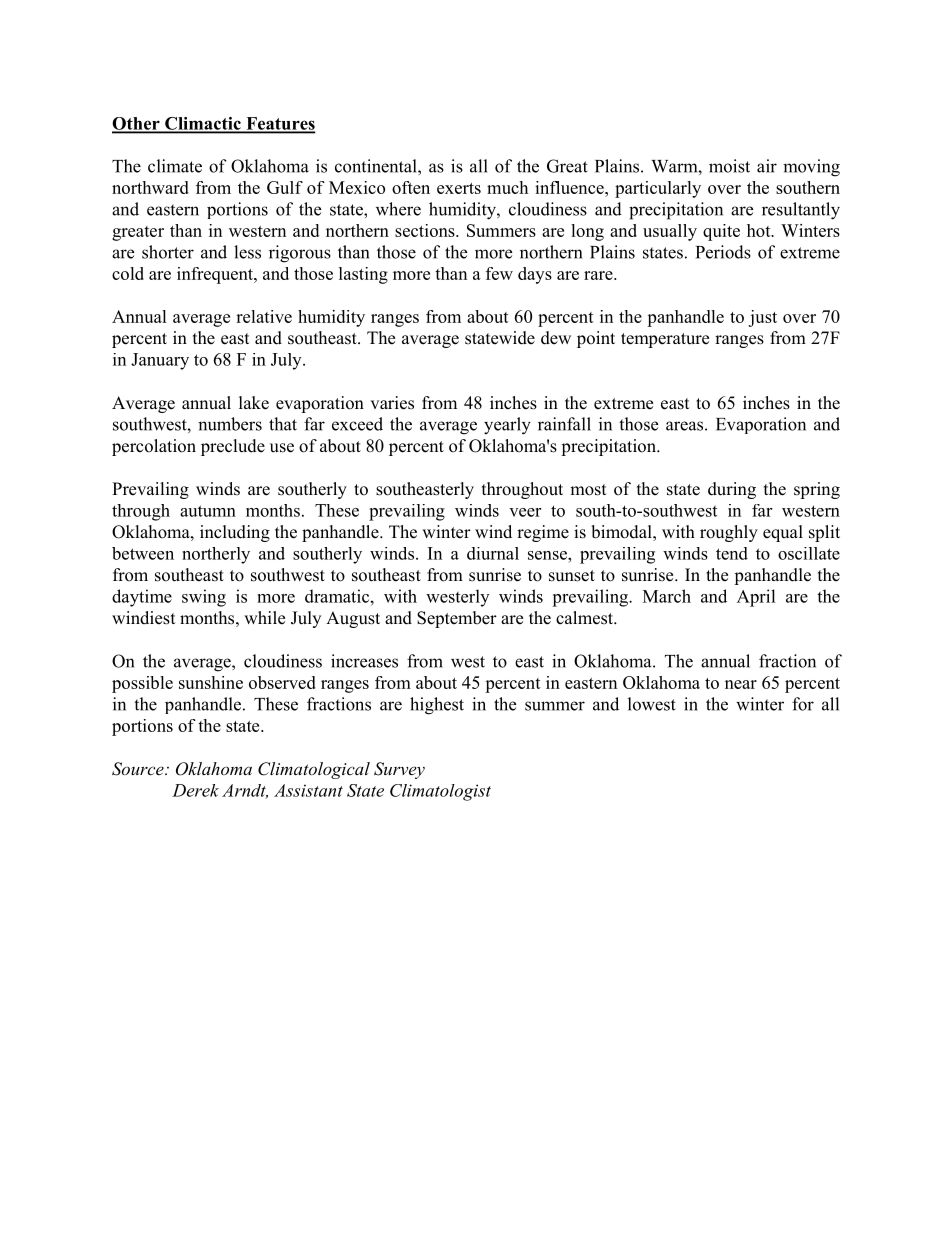  Describe the element at coordinates (507, 426) in the screenshot. I see `yearly` at that location.
